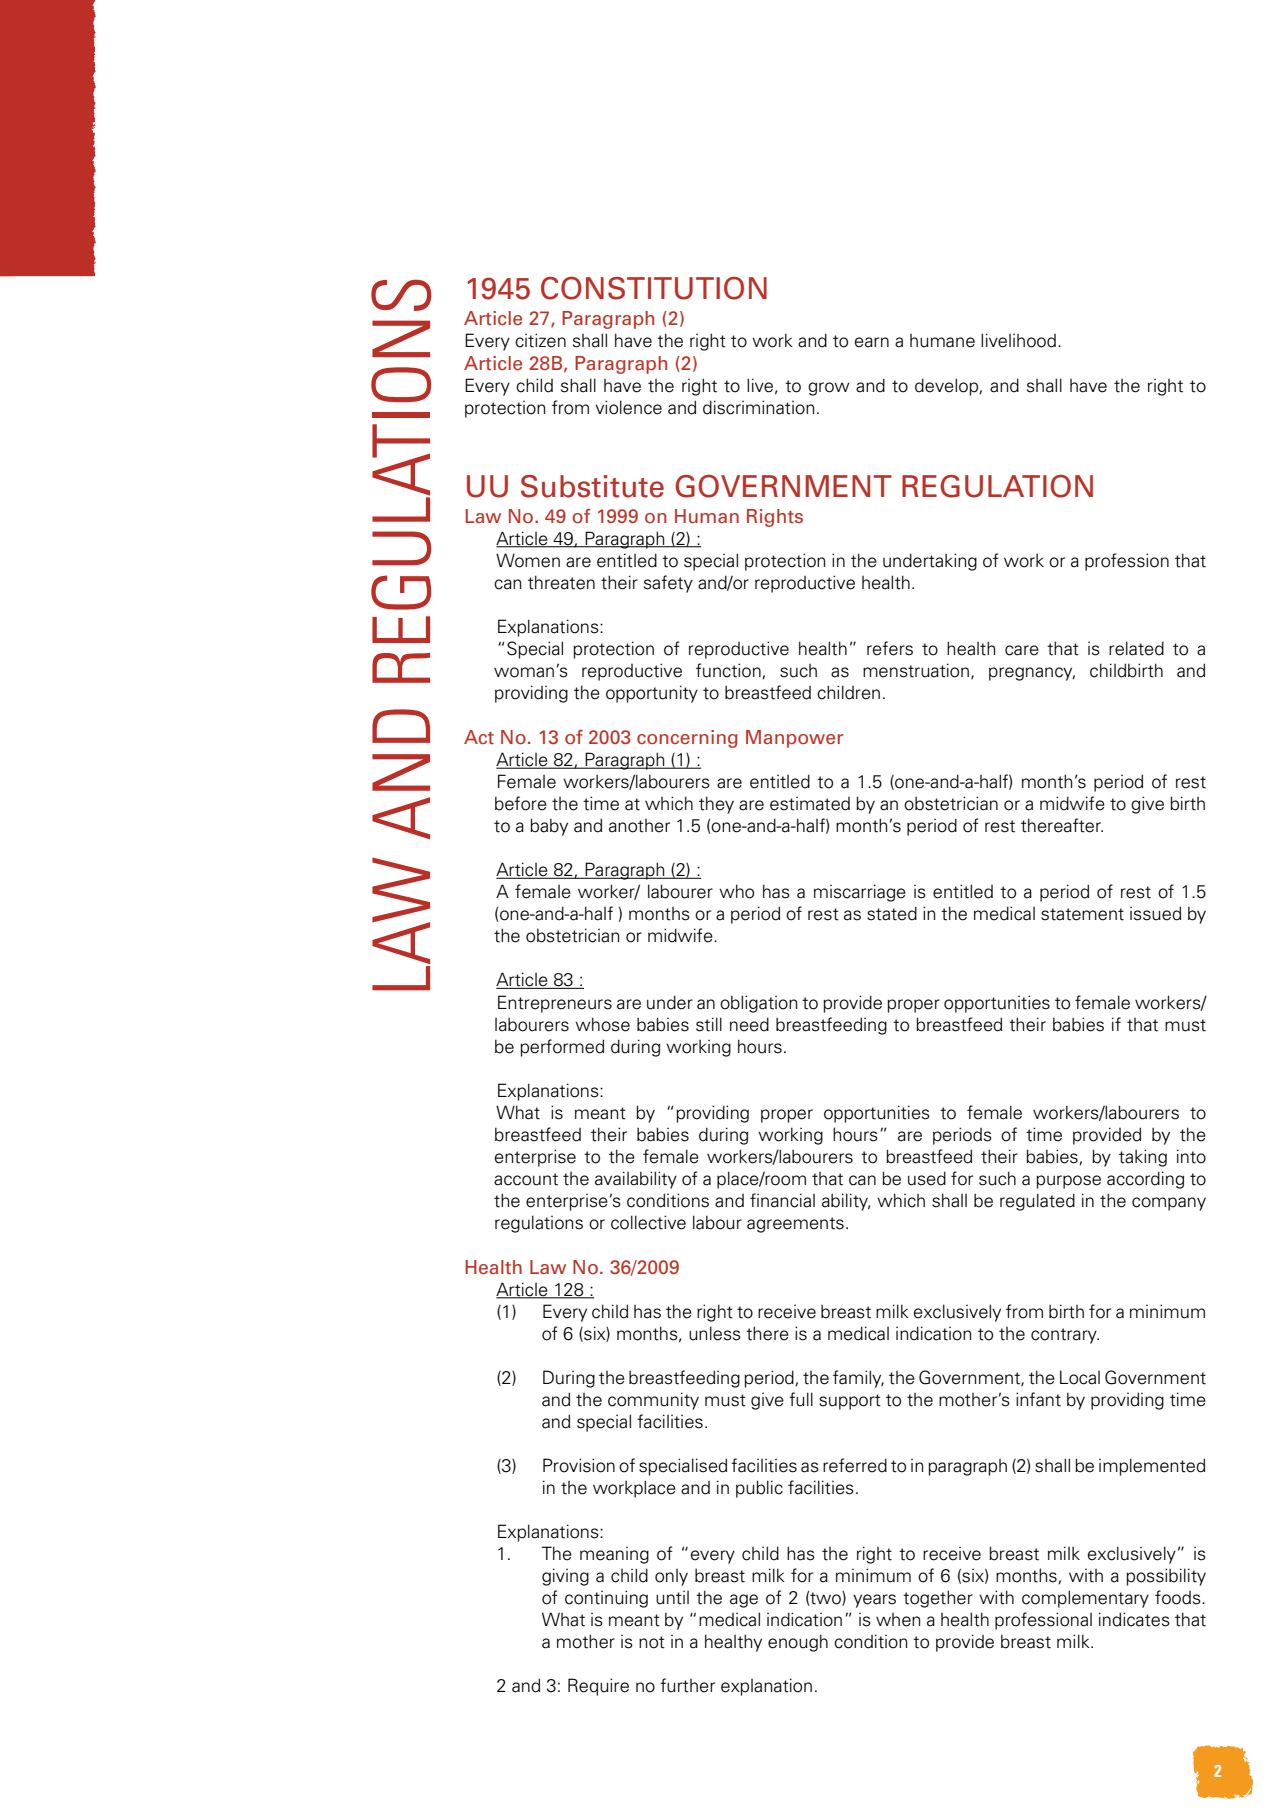 This image has height=1817, width=1284. I want to click on statement, so click(1082, 914).
